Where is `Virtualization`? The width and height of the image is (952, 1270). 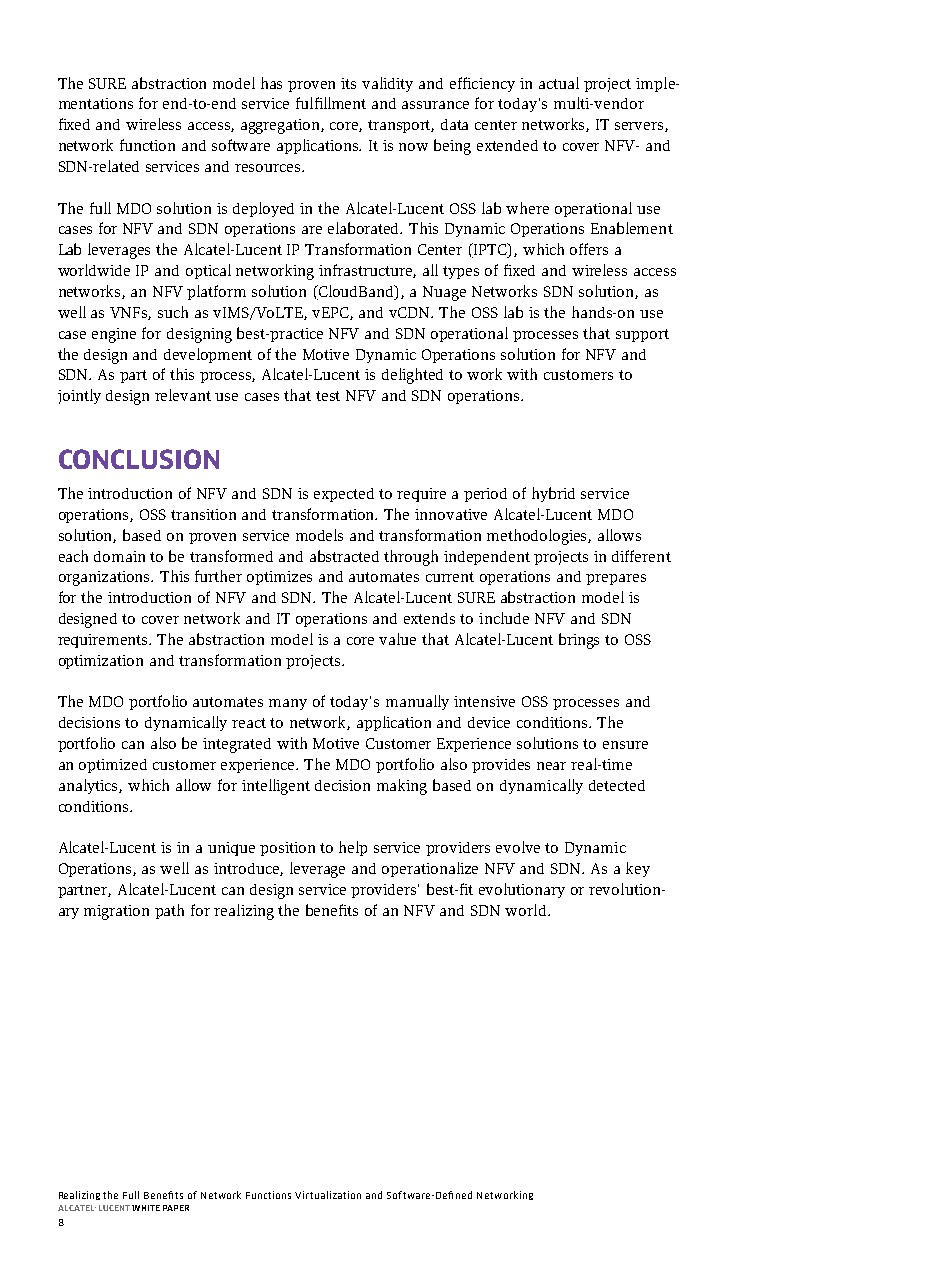
Virtualization is located at coordinates (328, 1195).
